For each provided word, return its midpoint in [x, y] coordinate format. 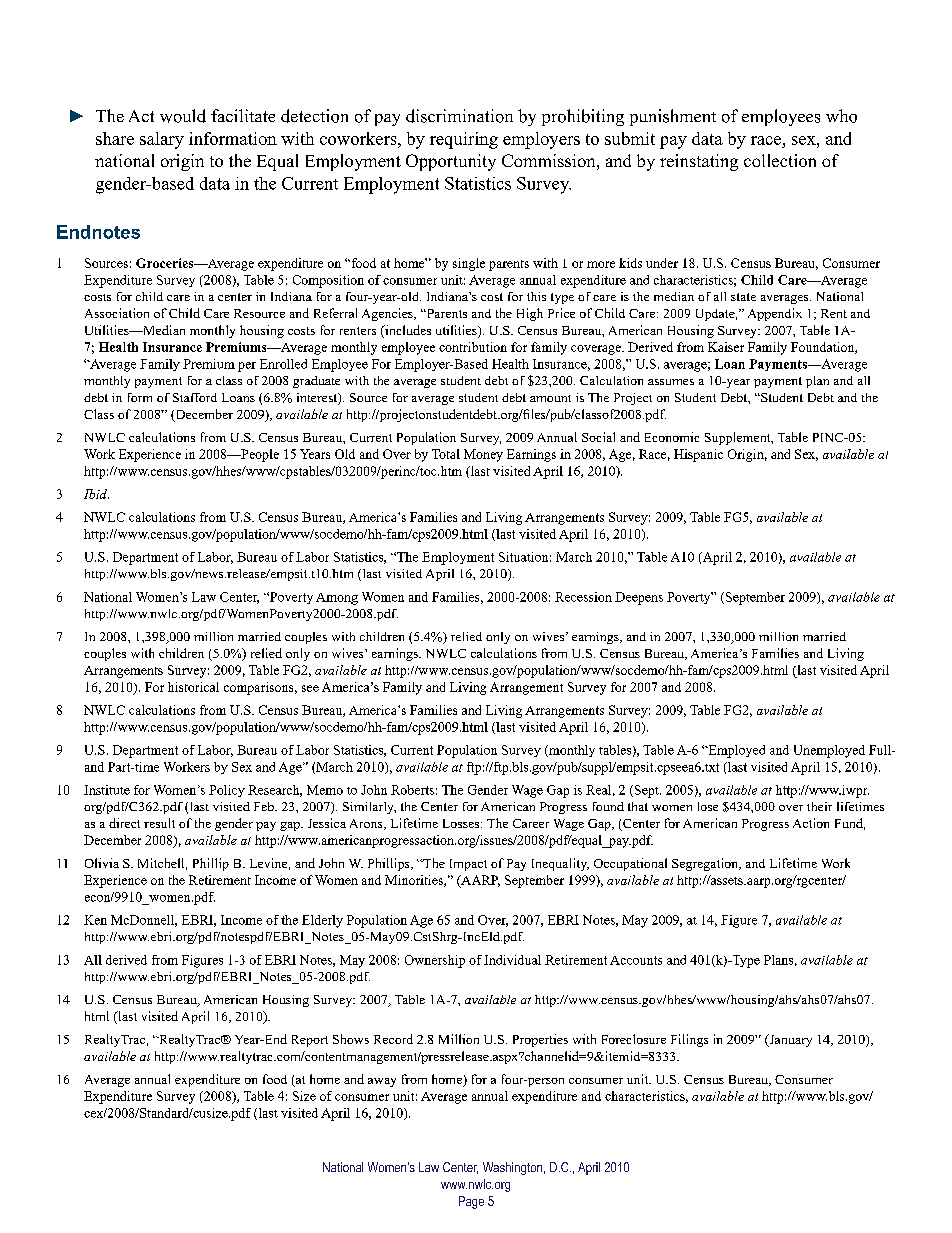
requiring [464, 140]
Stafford [195, 397]
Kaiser [726, 347]
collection [780, 160]
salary [162, 140]
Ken [95, 920]
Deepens [639, 598]
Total [446, 454]
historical [193, 687]
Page [471, 1202]
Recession [583, 597]
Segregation [706, 864]
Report [310, 1041]
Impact [468, 865]
